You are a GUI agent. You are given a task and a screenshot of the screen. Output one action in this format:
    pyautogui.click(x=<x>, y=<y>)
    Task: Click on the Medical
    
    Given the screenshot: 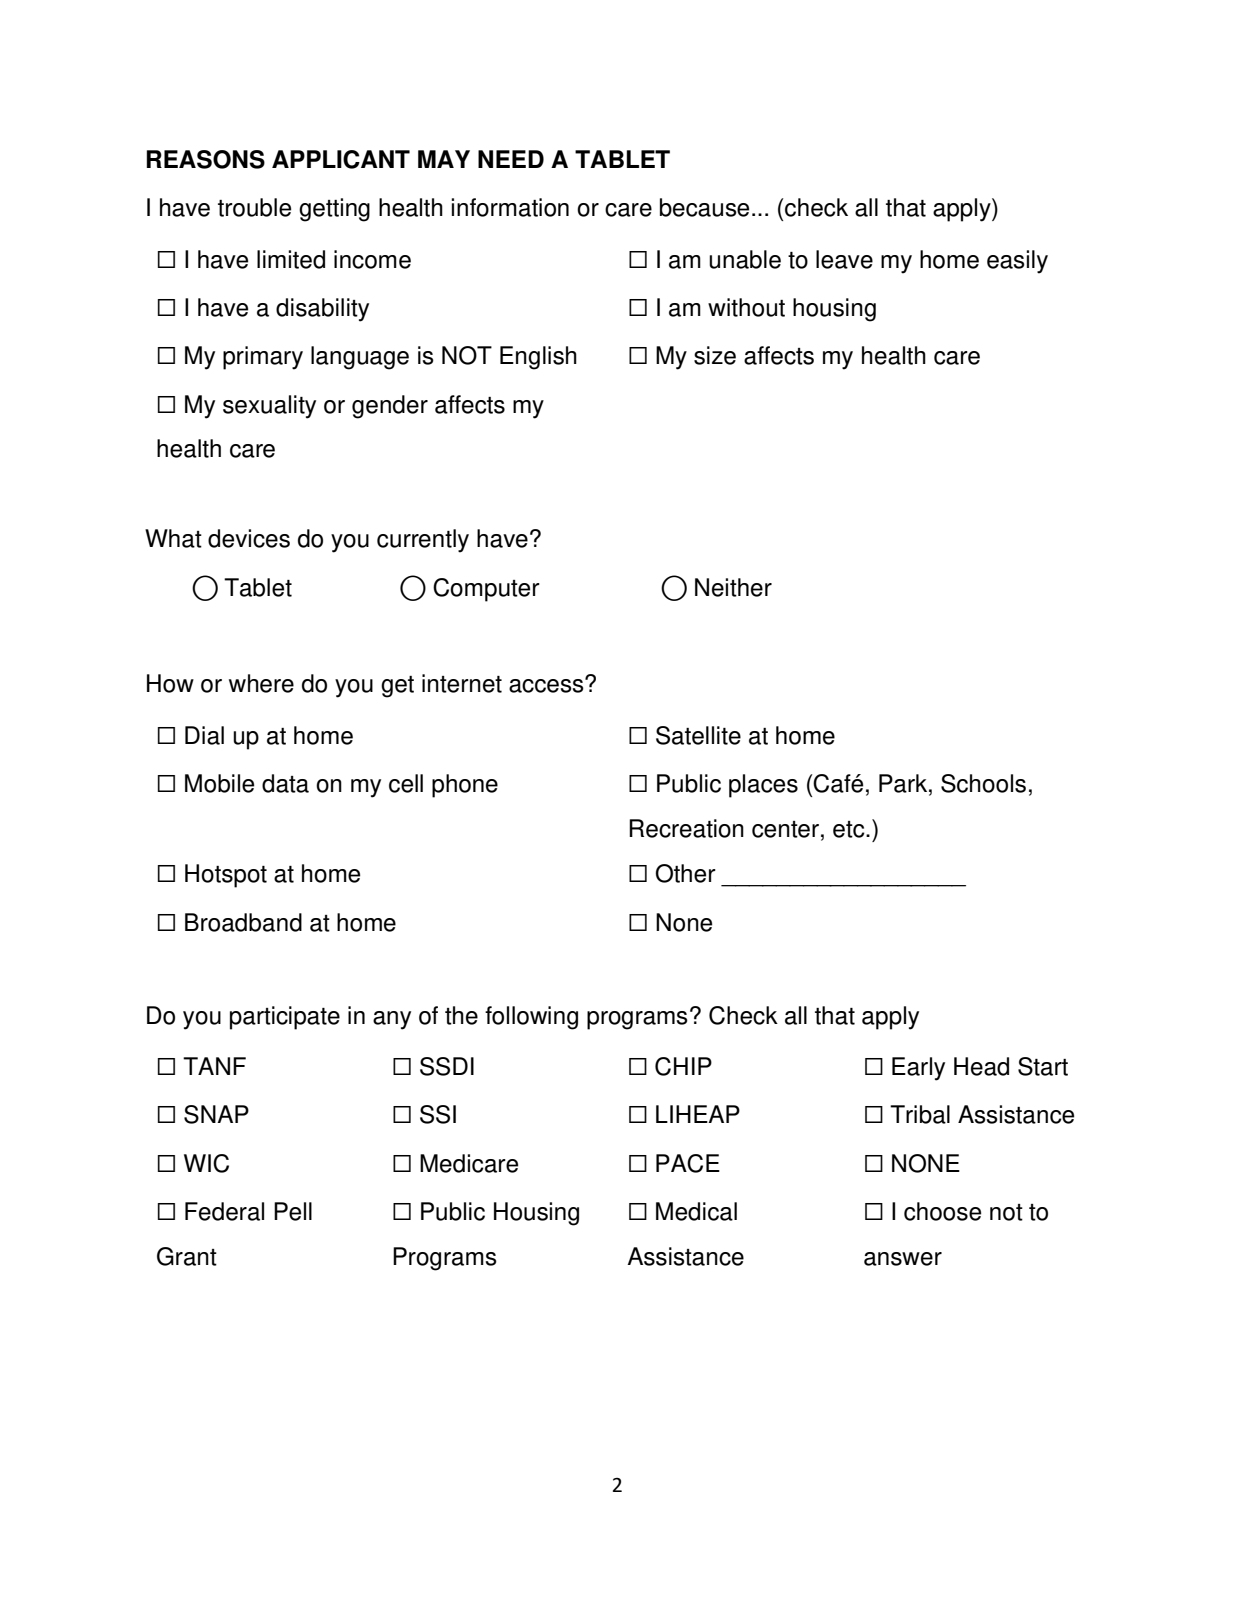 What is the action you would take?
    pyautogui.click(x=696, y=1211)
